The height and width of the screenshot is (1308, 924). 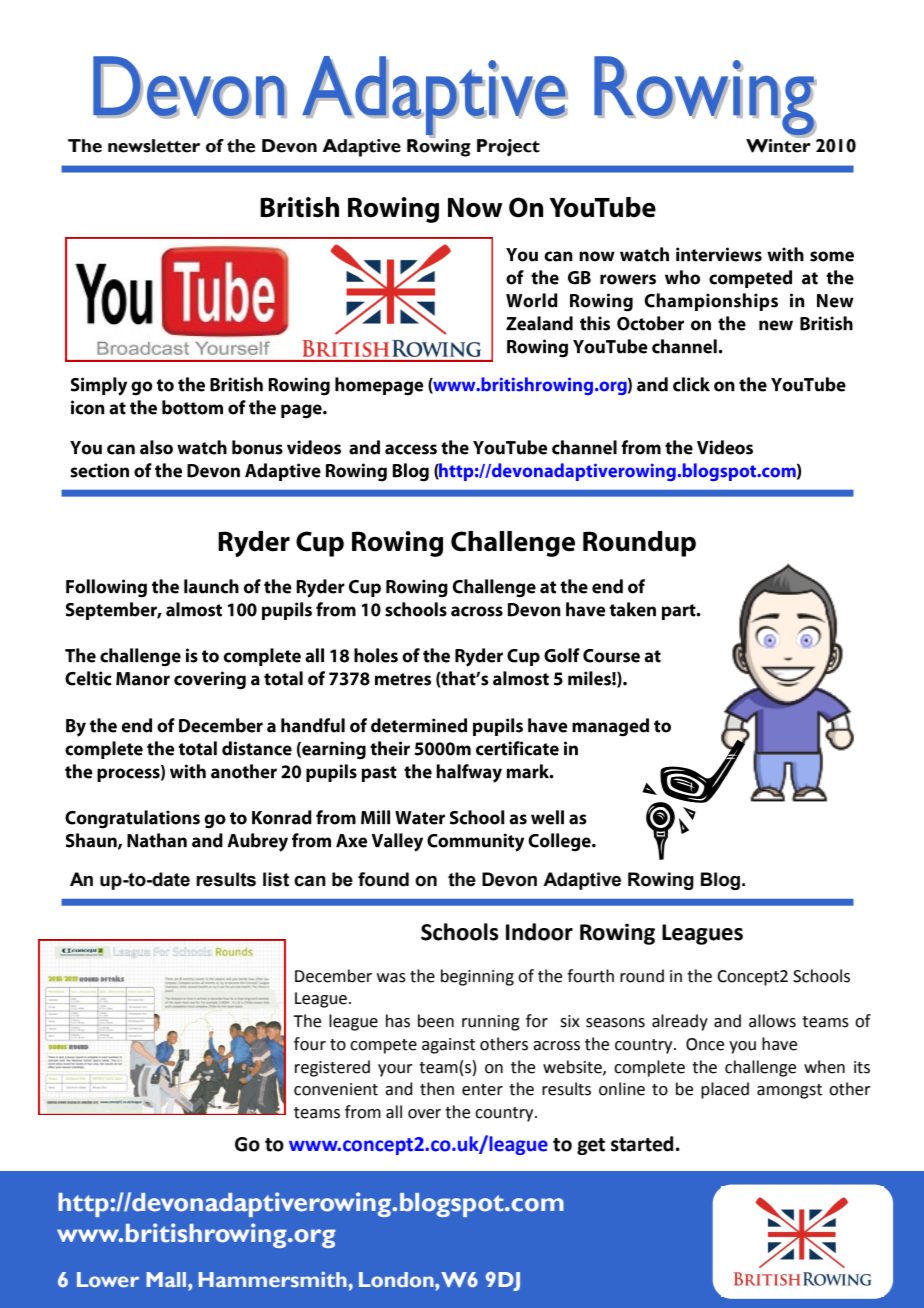 I want to click on newsletter, so click(x=154, y=146).
